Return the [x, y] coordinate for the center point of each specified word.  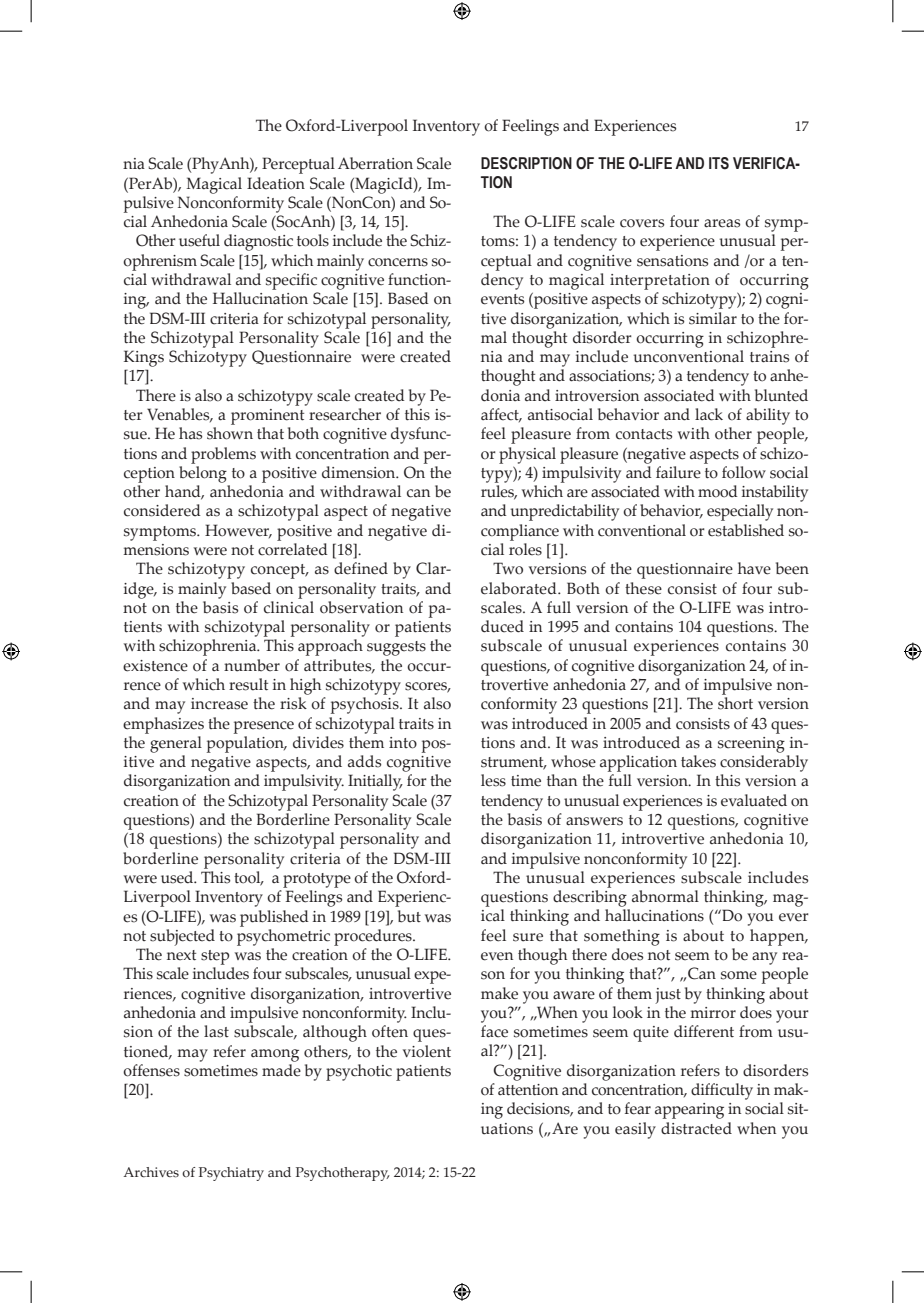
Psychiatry [231, 1174]
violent [427, 1051]
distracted [696, 1128]
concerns [398, 262]
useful [199, 240]
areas [722, 223]
